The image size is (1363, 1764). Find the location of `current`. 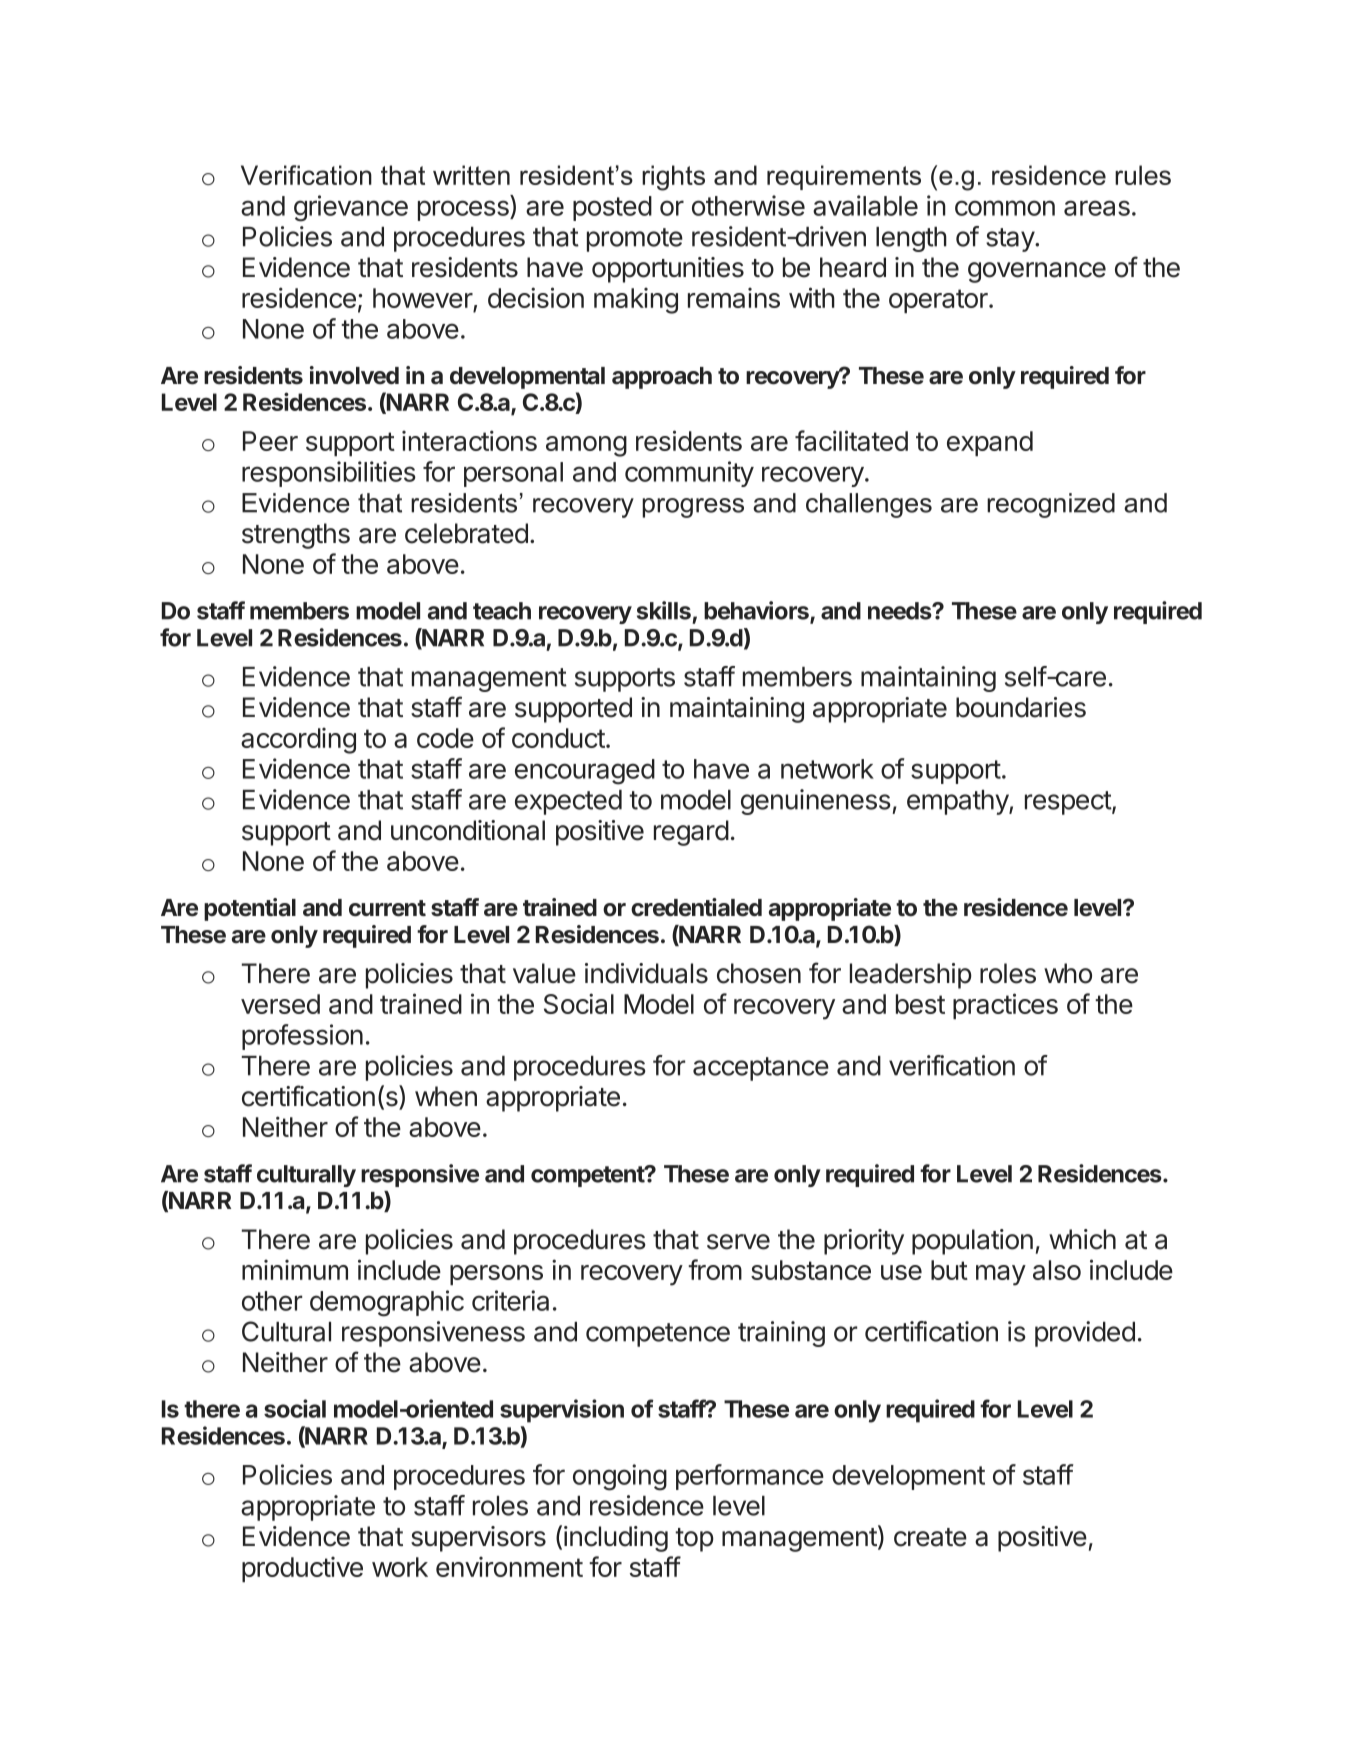

current is located at coordinates (387, 908).
